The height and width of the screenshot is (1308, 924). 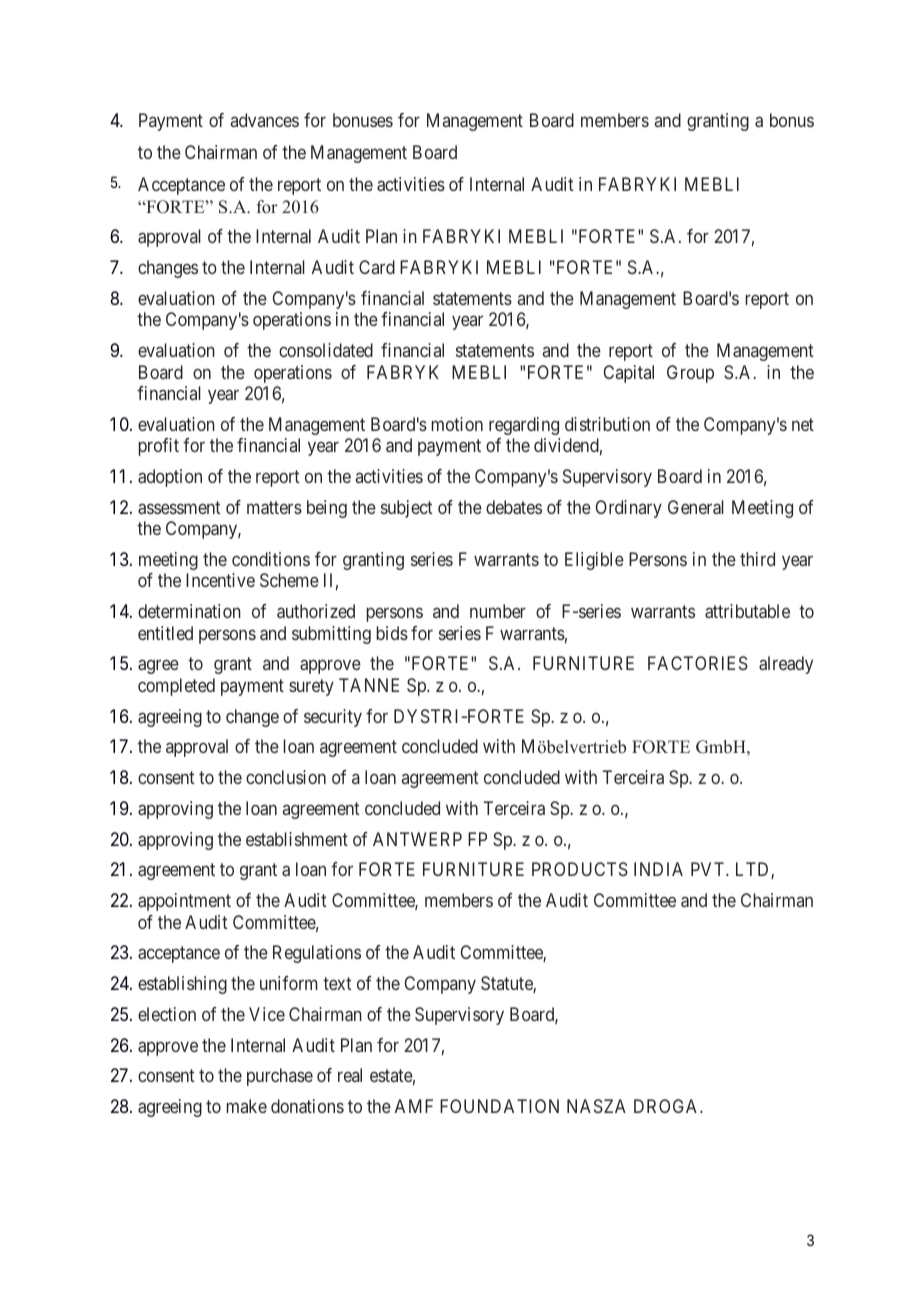 What do you see at coordinates (754, 870) in the screenshot?
I see `LTD` at bounding box center [754, 870].
